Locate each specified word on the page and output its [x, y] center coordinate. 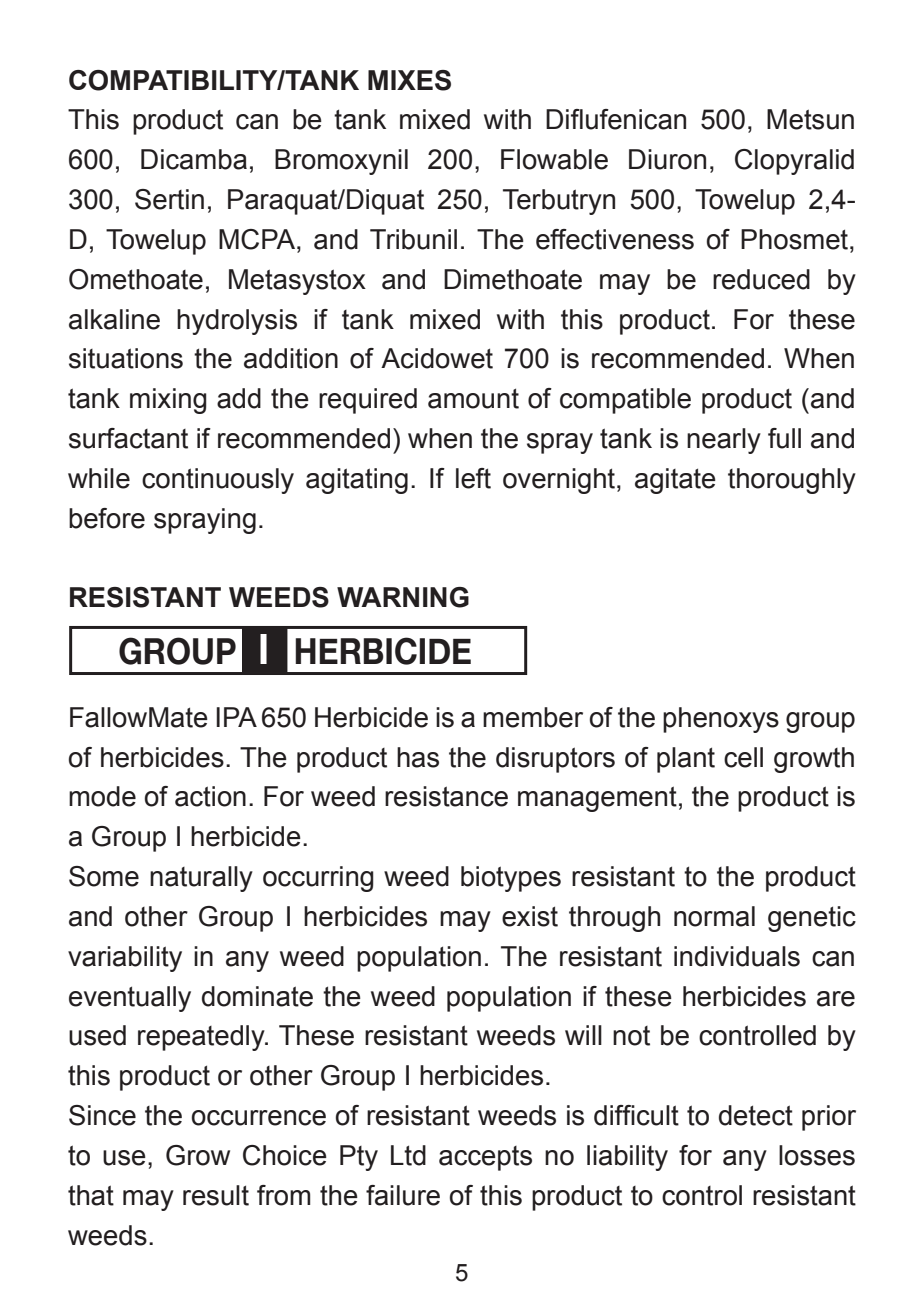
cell [743, 757]
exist [530, 916]
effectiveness [615, 239]
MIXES [409, 80]
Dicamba [194, 159]
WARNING [403, 597]
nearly [724, 441]
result [216, 1195]
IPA [236, 717]
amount [473, 398]
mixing [168, 401]
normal [714, 916]
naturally [201, 879]
